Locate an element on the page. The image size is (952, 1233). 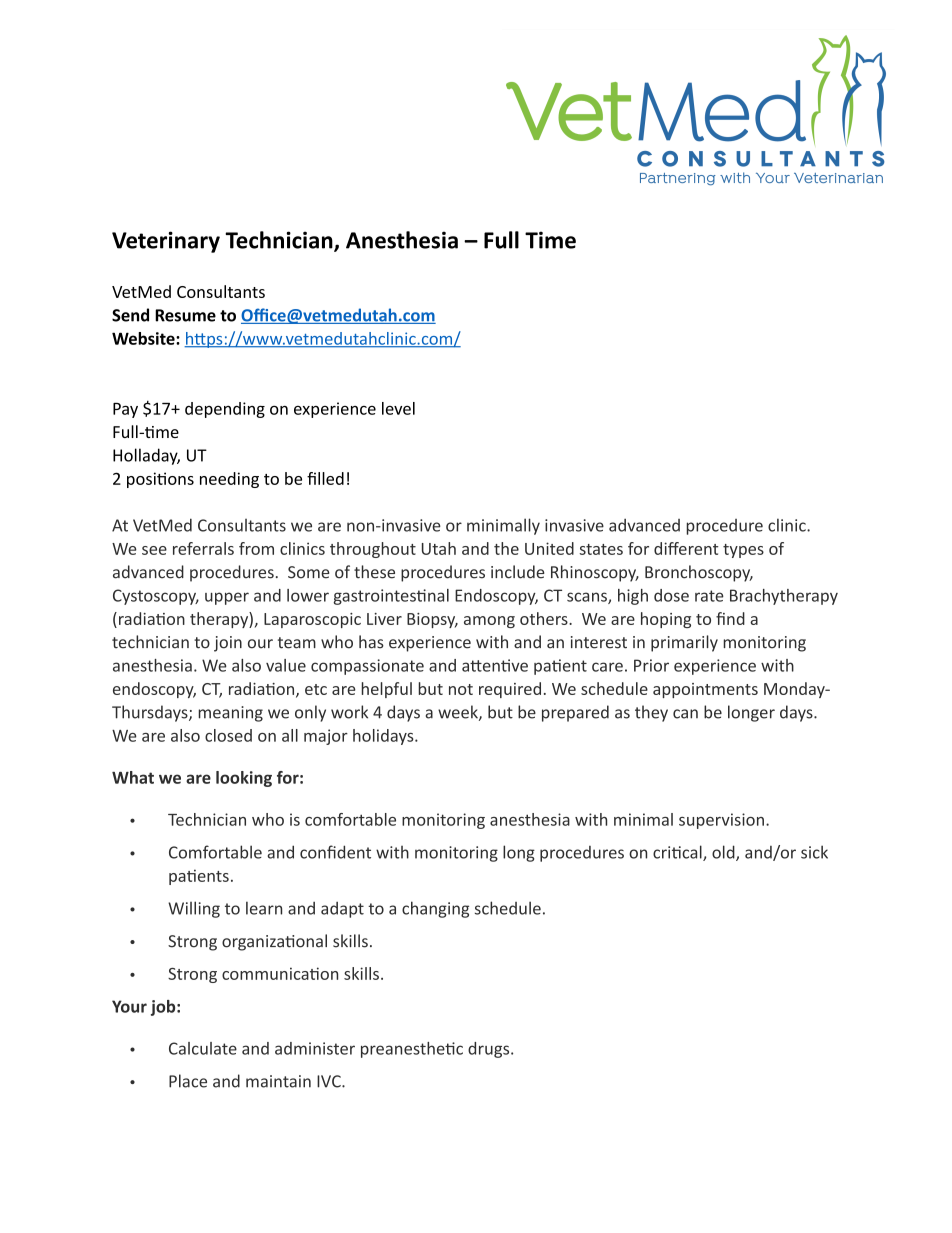
not is located at coordinates (461, 689).
